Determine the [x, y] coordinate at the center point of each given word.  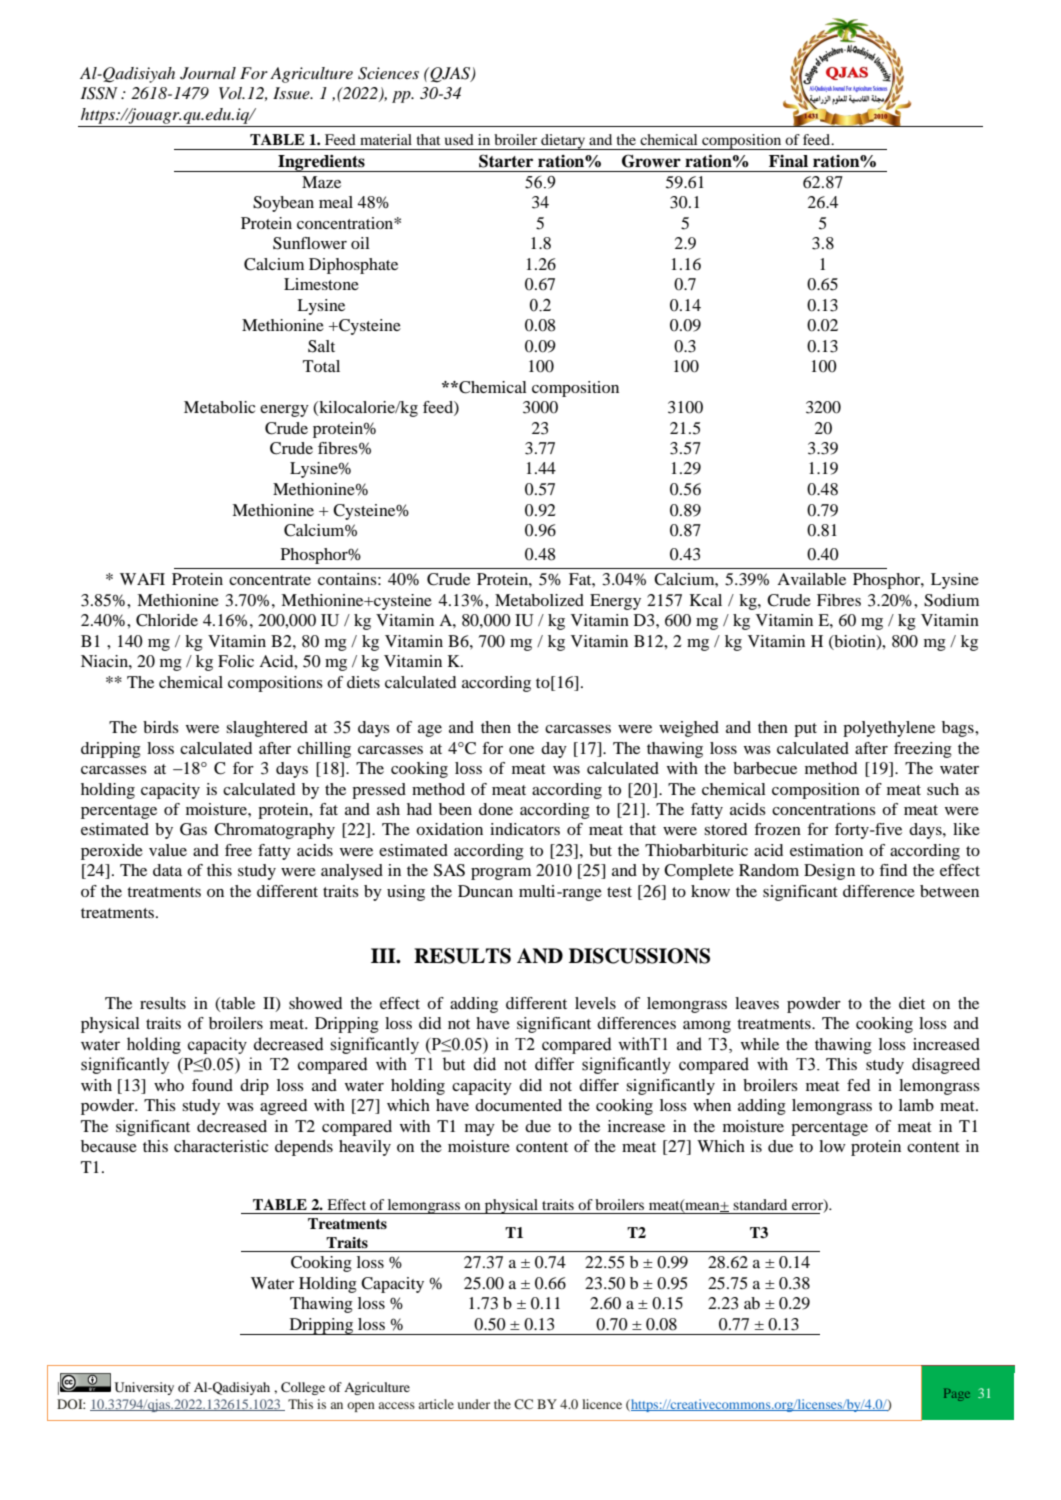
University [144, 1388]
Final [788, 161]
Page [957, 1395]
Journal [208, 73]
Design [829, 872]
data [167, 870]
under [474, 1404]
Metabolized [539, 600]
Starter [506, 161]
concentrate [270, 580]
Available [811, 579]
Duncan [485, 891]
